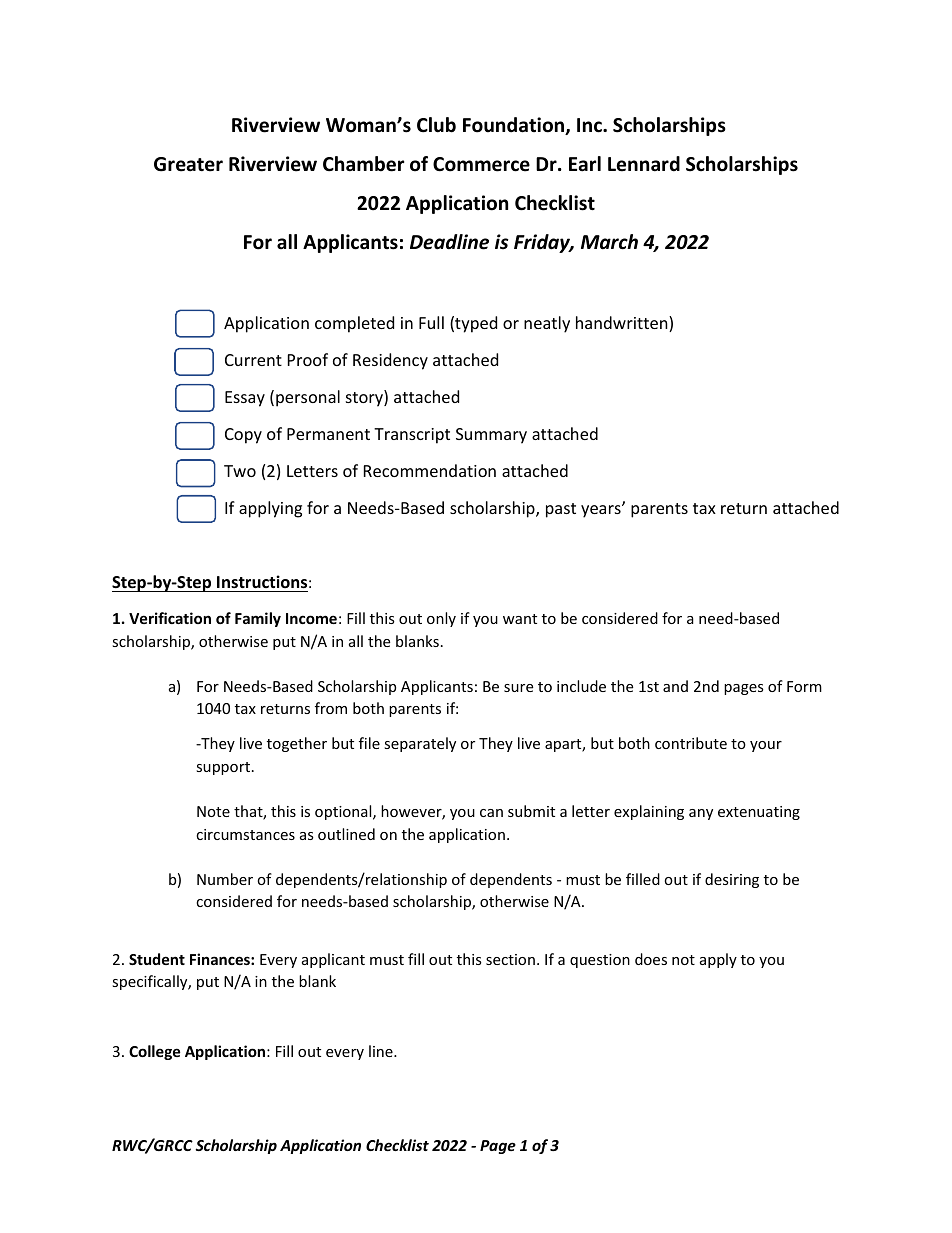  What do you see at coordinates (510, 959) in the page?
I see `section` at bounding box center [510, 959].
